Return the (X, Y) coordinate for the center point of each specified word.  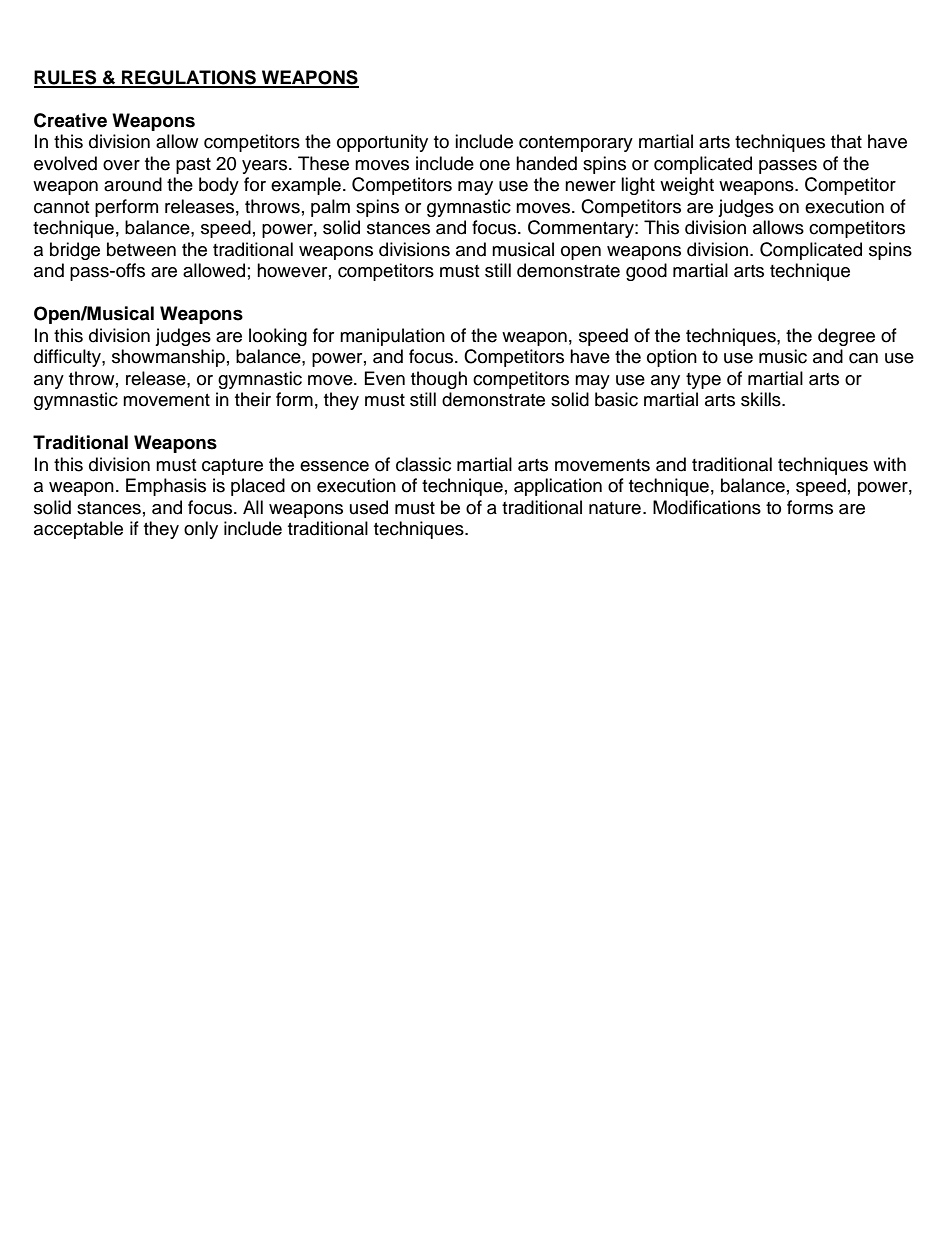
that (846, 141)
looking (278, 337)
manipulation (392, 337)
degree (846, 337)
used (369, 507)
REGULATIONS (189, 78)
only (201, 530)
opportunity (382, 143)
